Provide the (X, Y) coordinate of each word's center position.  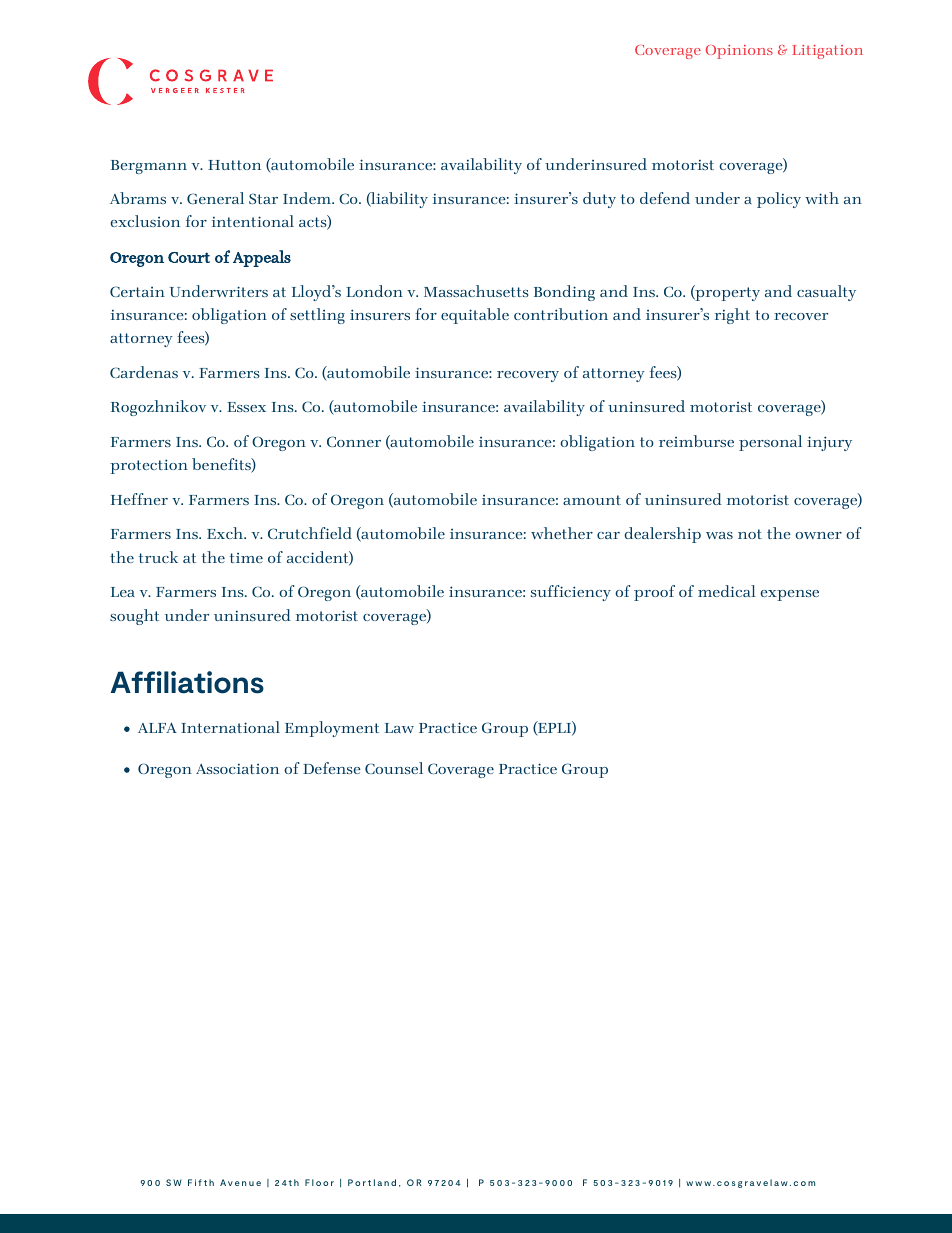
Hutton (234, 165)
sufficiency (571, 593)
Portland (372, 1182)
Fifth (201, 1182)
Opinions (739, 52)
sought (134, 617)
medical (727, 591)
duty (599, 200)
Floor (319, 1182)
